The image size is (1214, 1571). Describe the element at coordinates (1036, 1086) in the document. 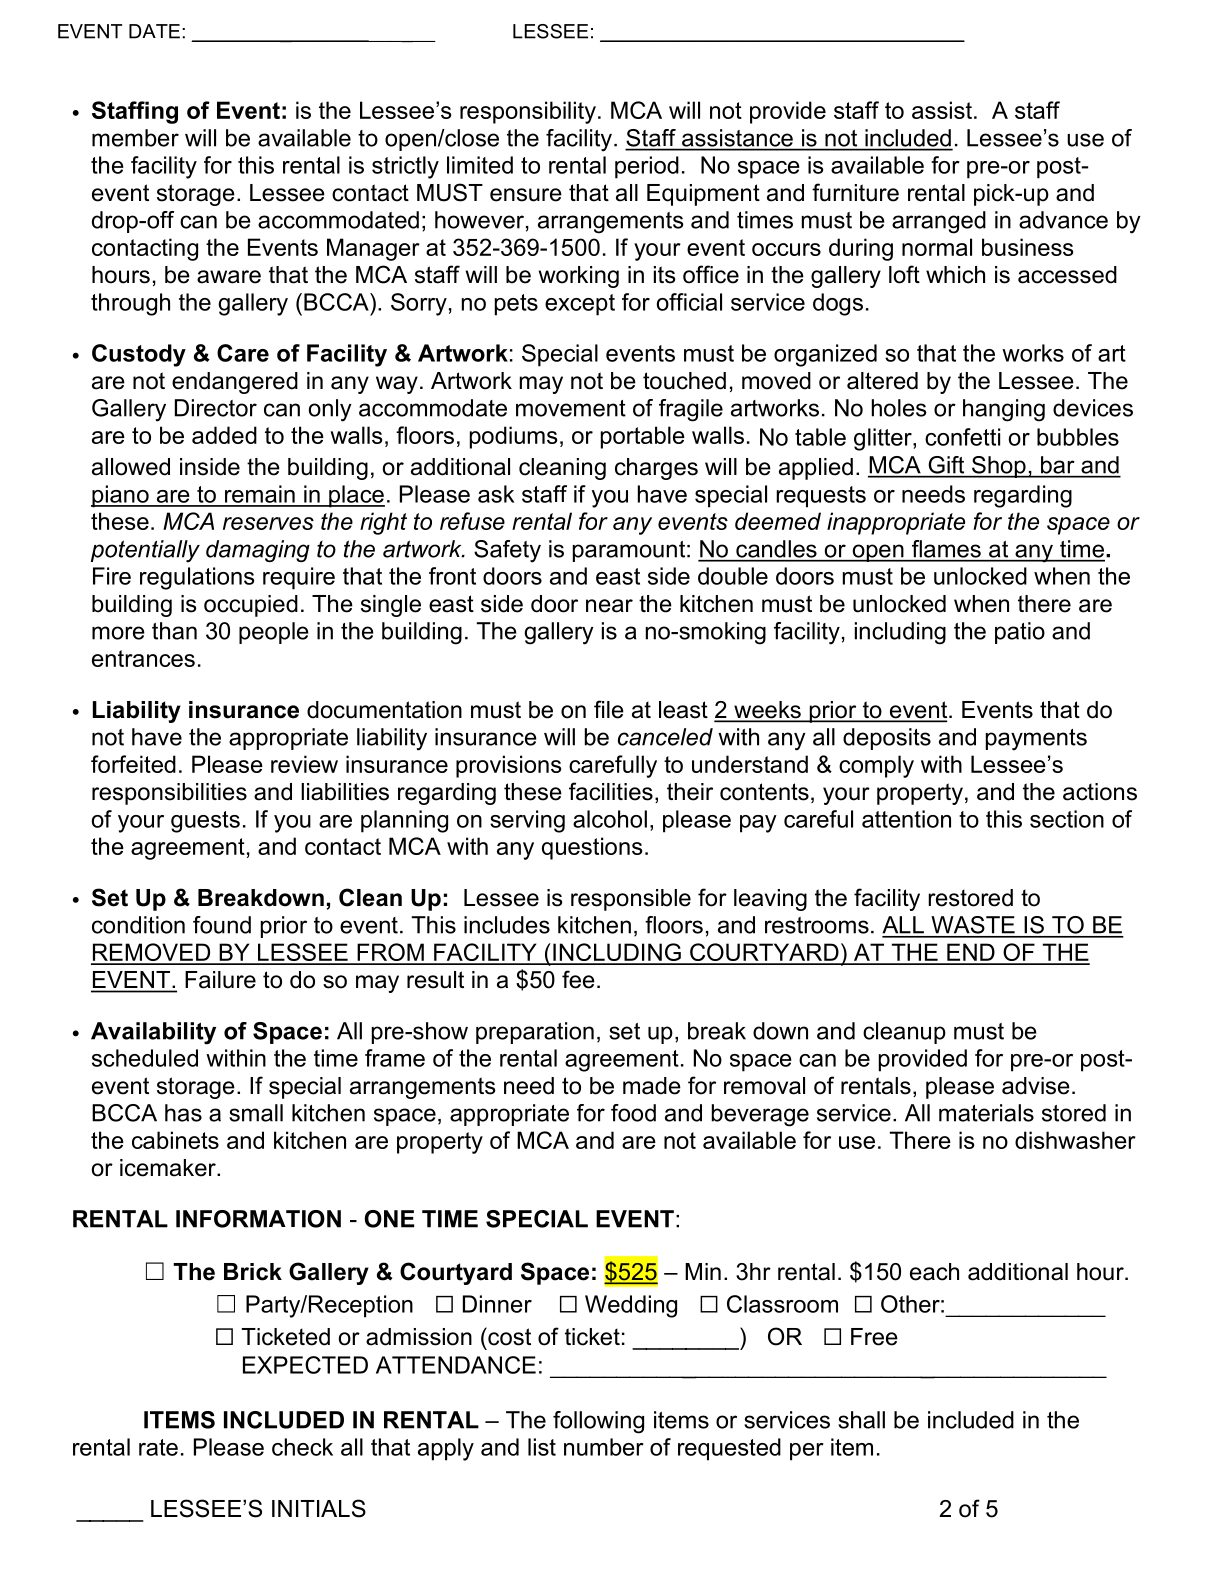

I see `advise` at that location.
